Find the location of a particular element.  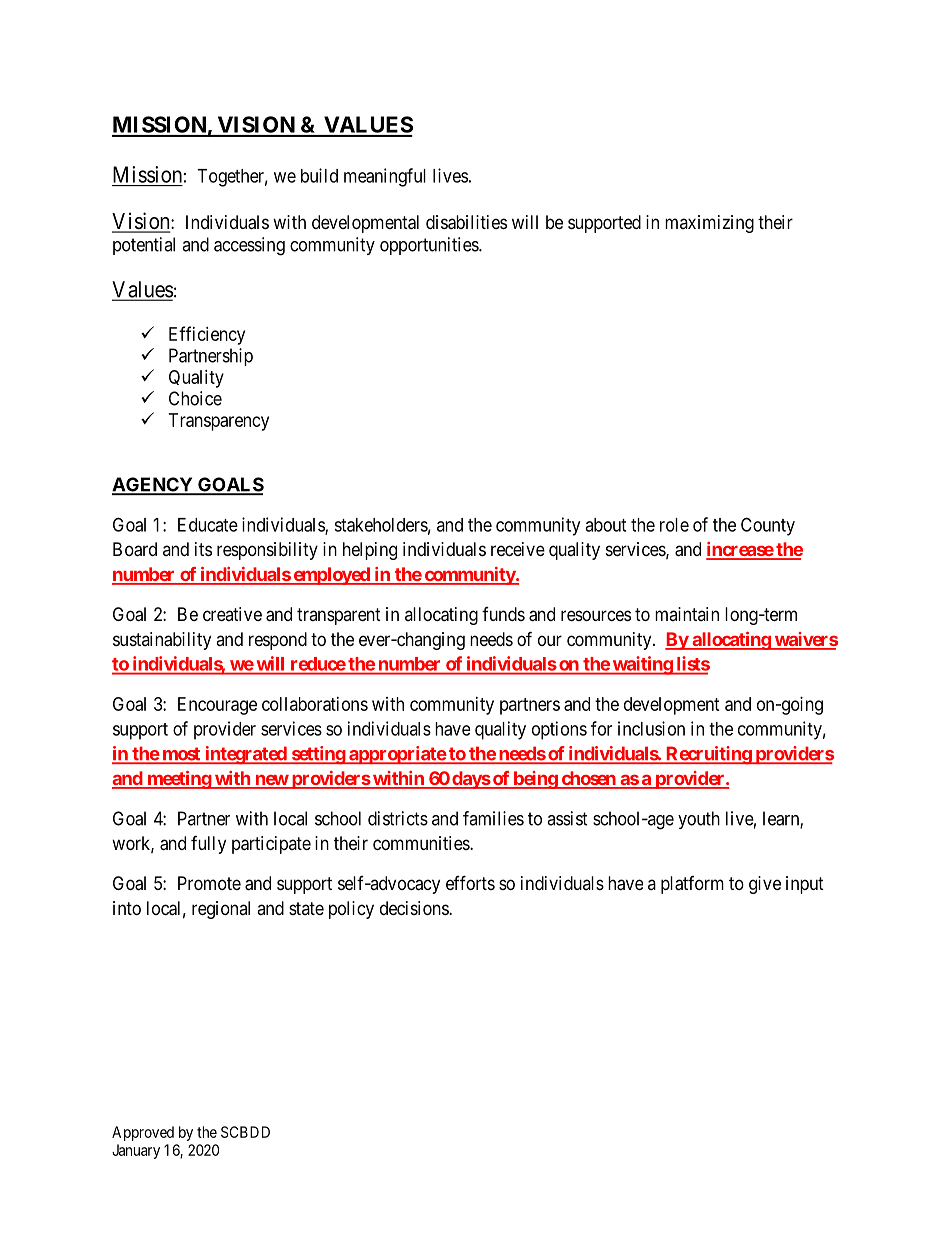

platform is located at coordinates (692, 885).
